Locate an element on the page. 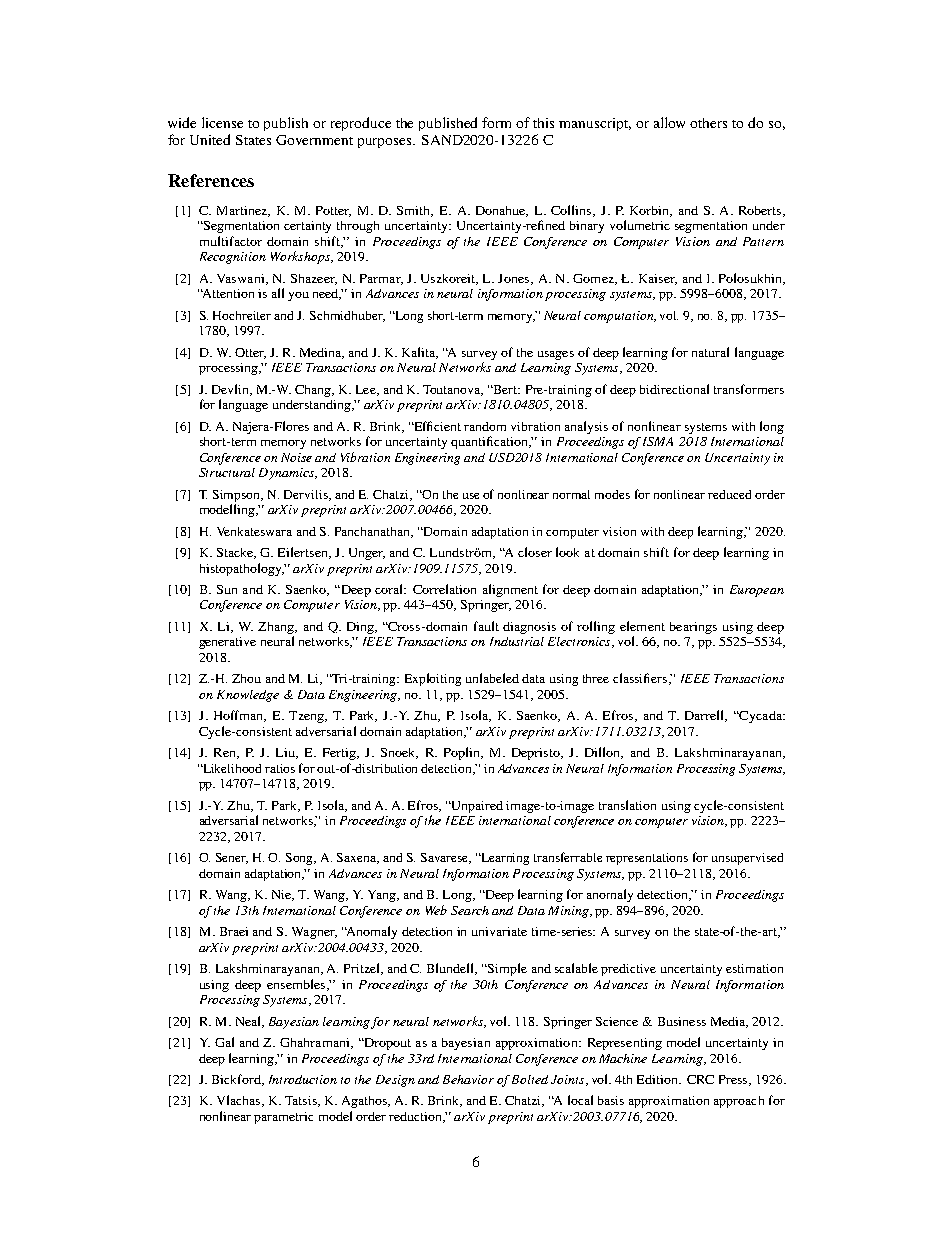 The width and height of the document is (952, 1233). Donahue is located at coordinates (502, 211).
